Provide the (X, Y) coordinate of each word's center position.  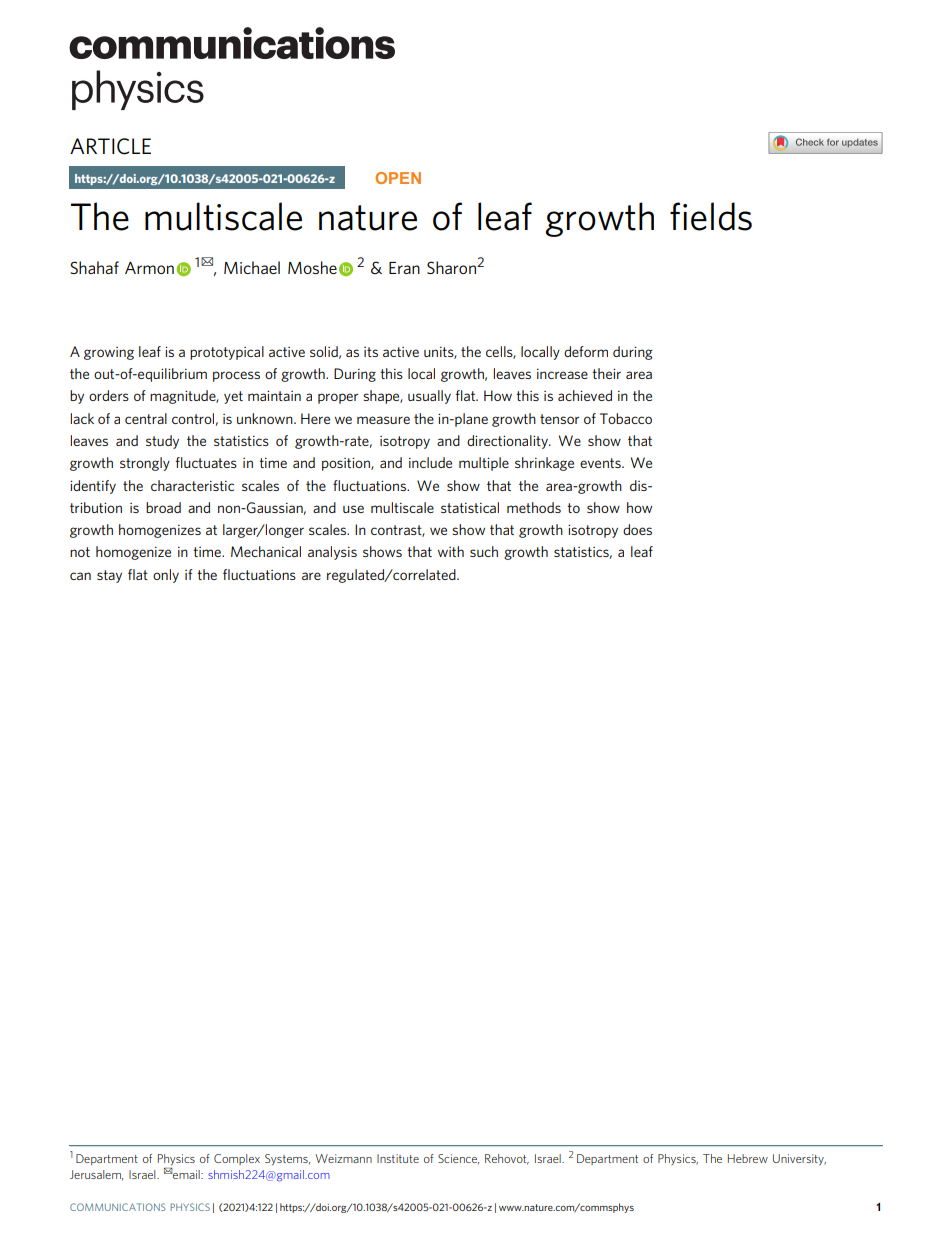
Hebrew (748, 1158)
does (637, 529)
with (451, 551)
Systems (287, 1159)
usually (429, 397)
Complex (237, 1159)
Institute (398, 1158)
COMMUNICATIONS (117, 1207)
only (166, 576)
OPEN (398, 178)
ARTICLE (110, 146)
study (162, 442)
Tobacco (626, 418)
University (799, 1160)
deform (586, 351)
